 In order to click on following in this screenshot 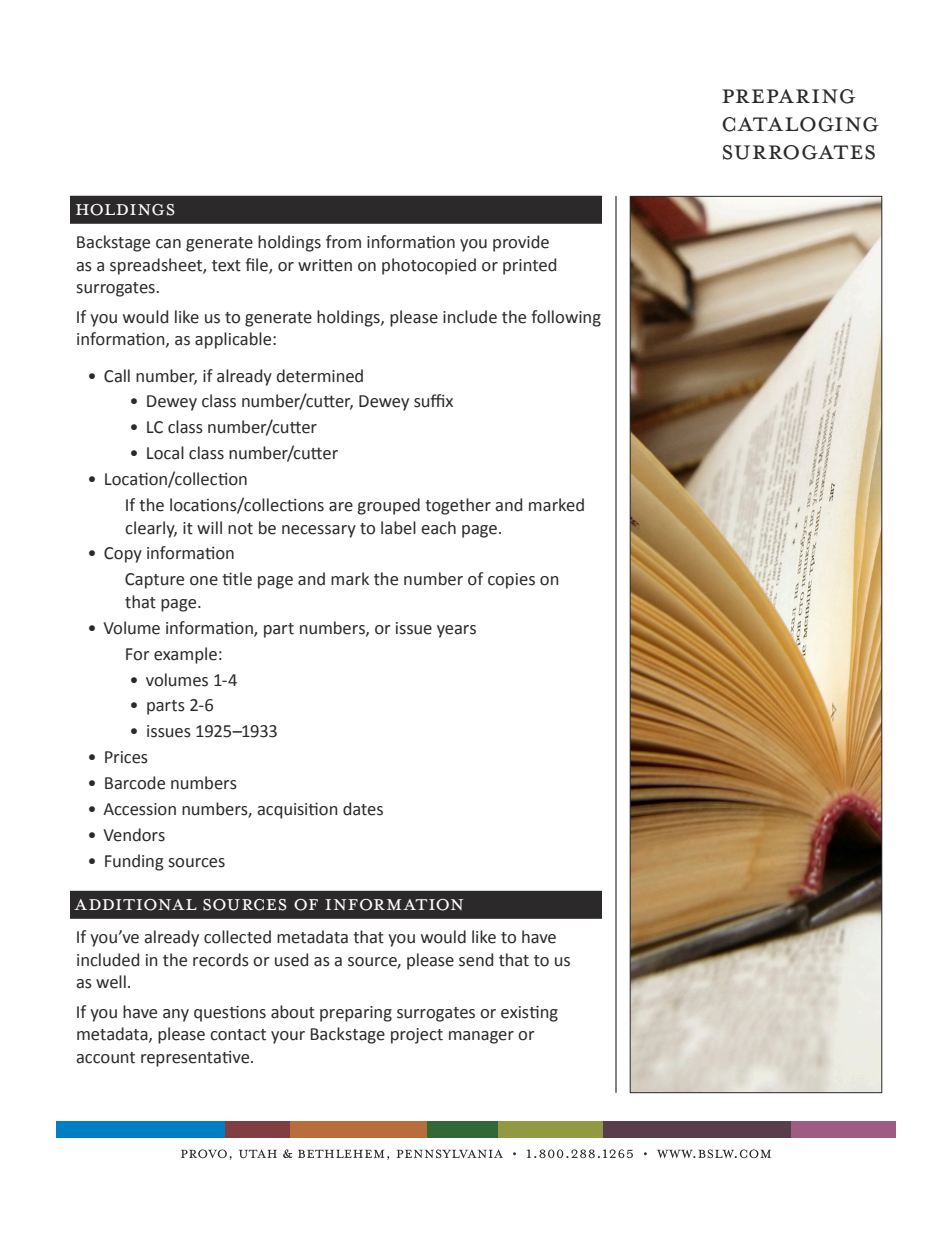, I will do `click(566, 318)`.
